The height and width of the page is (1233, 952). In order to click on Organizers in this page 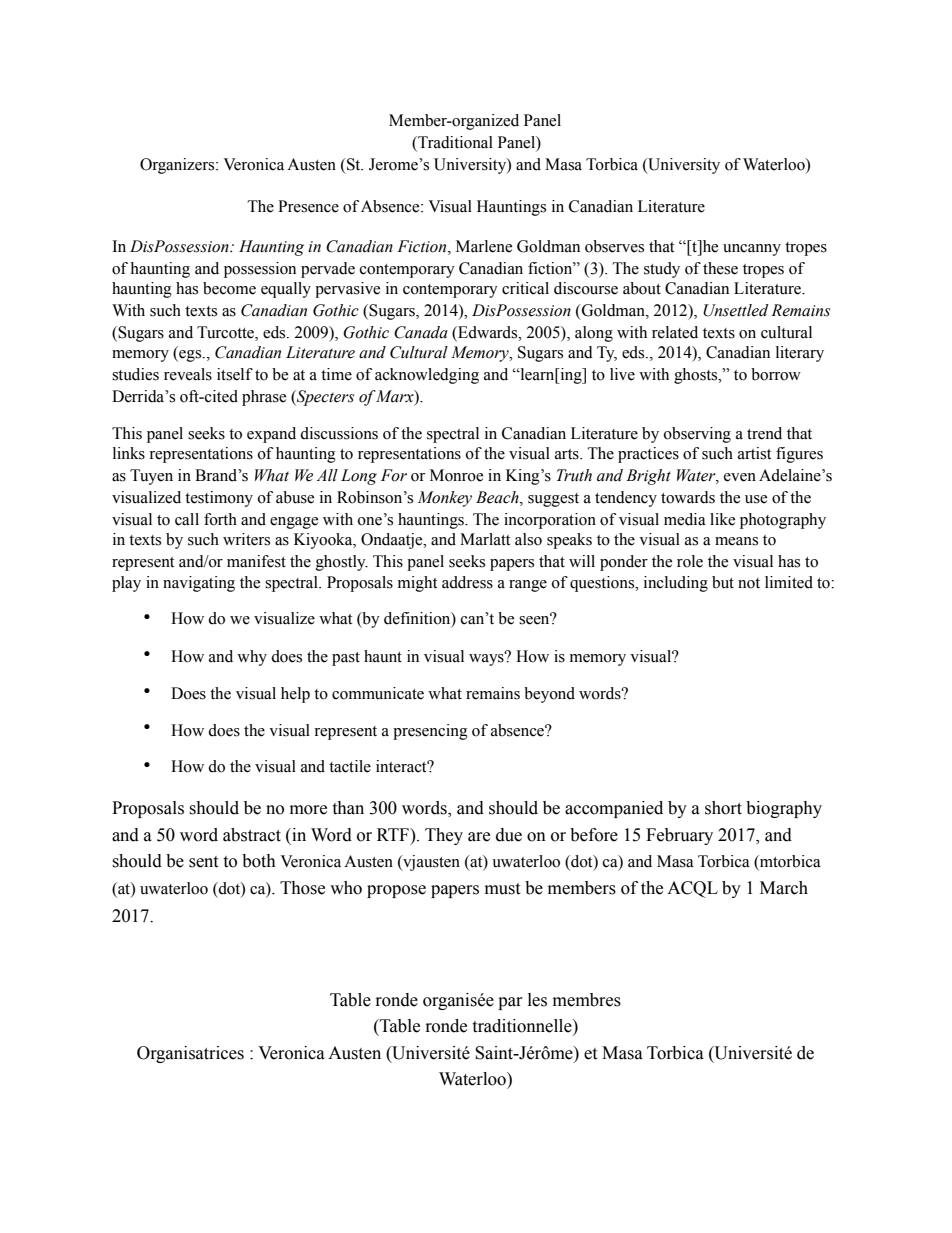, I will do `click(178, 166)`.
